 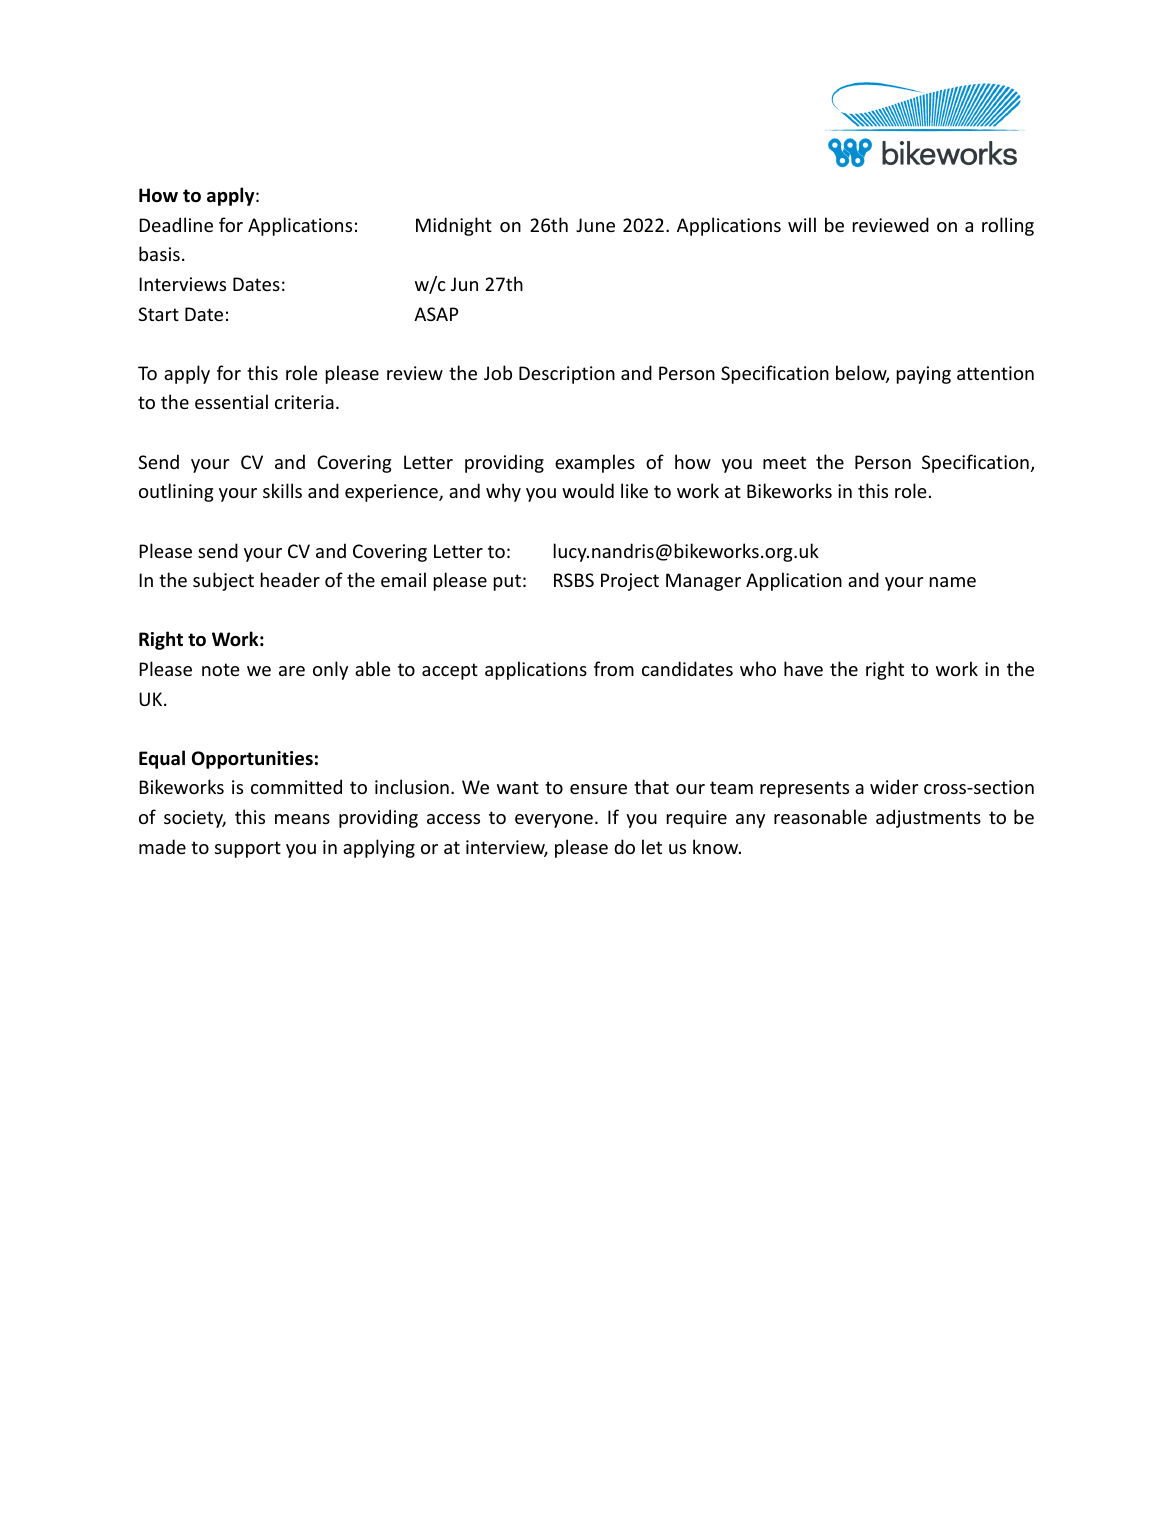 What do you see at coordinates (595, 225) in the image?
I see `June` at bounding box center [595, 225].
